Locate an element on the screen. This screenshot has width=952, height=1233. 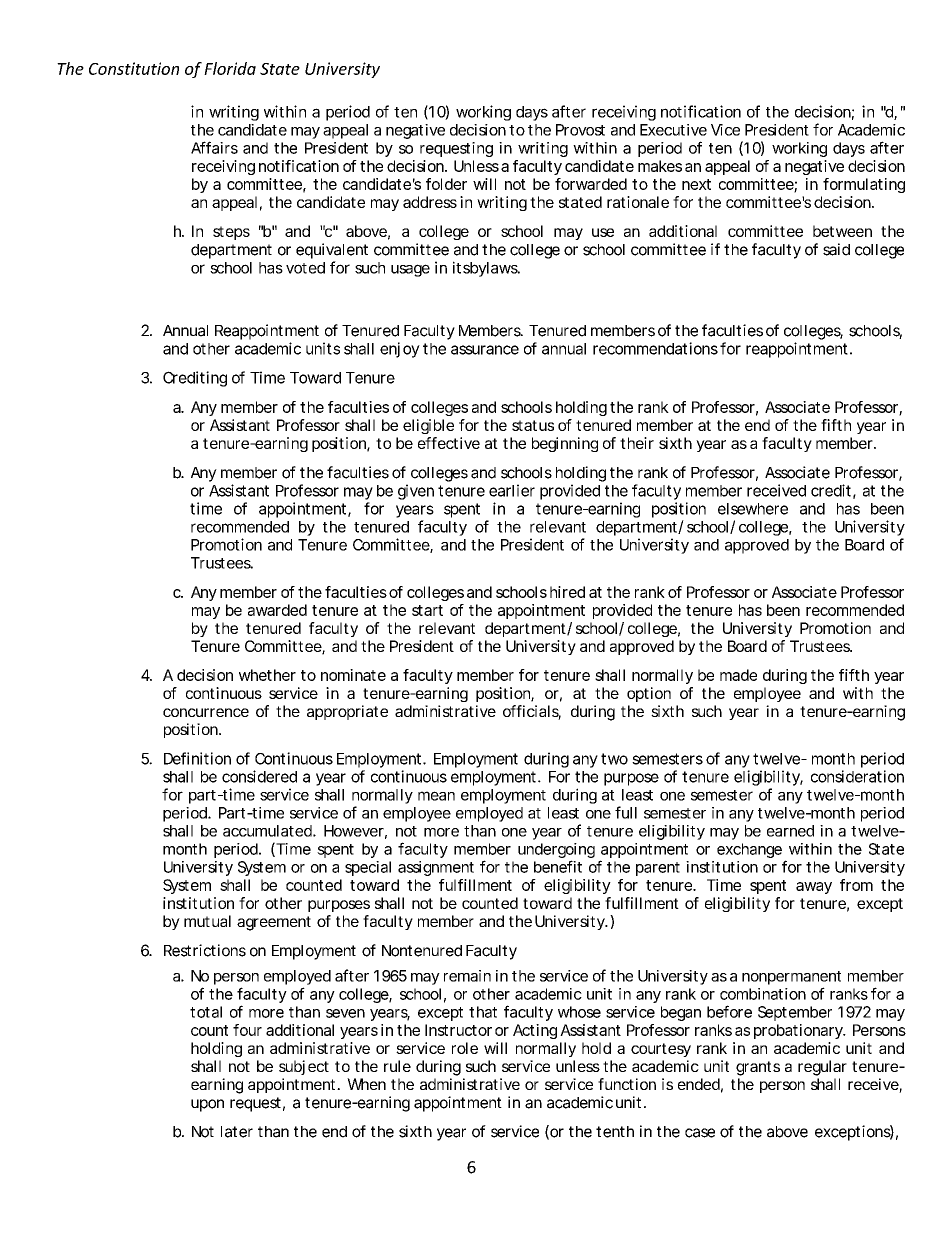
status is located at coordinates (533, 425).
